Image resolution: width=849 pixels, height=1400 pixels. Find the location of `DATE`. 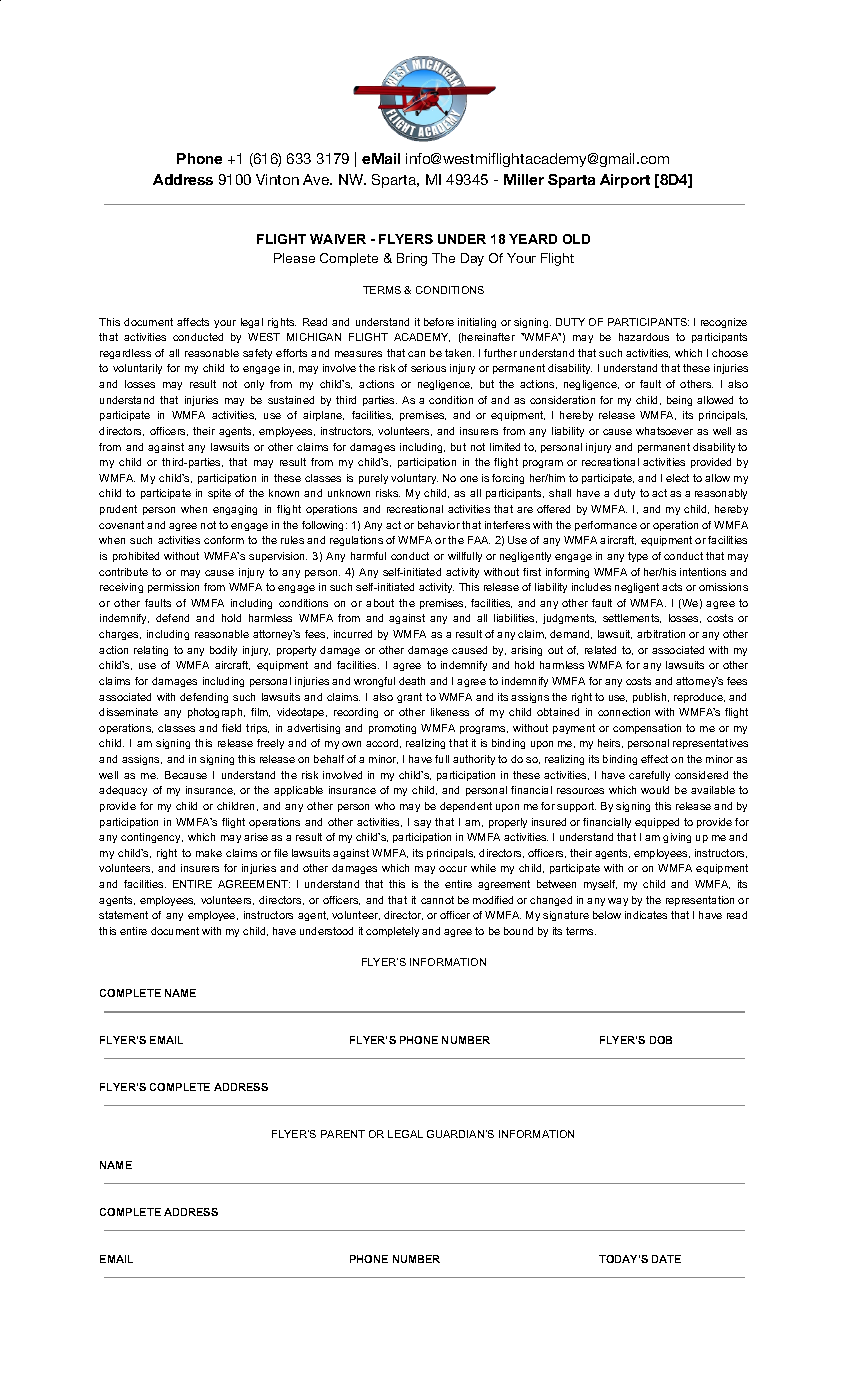

DATE is located at coordinates (666, 1259).
